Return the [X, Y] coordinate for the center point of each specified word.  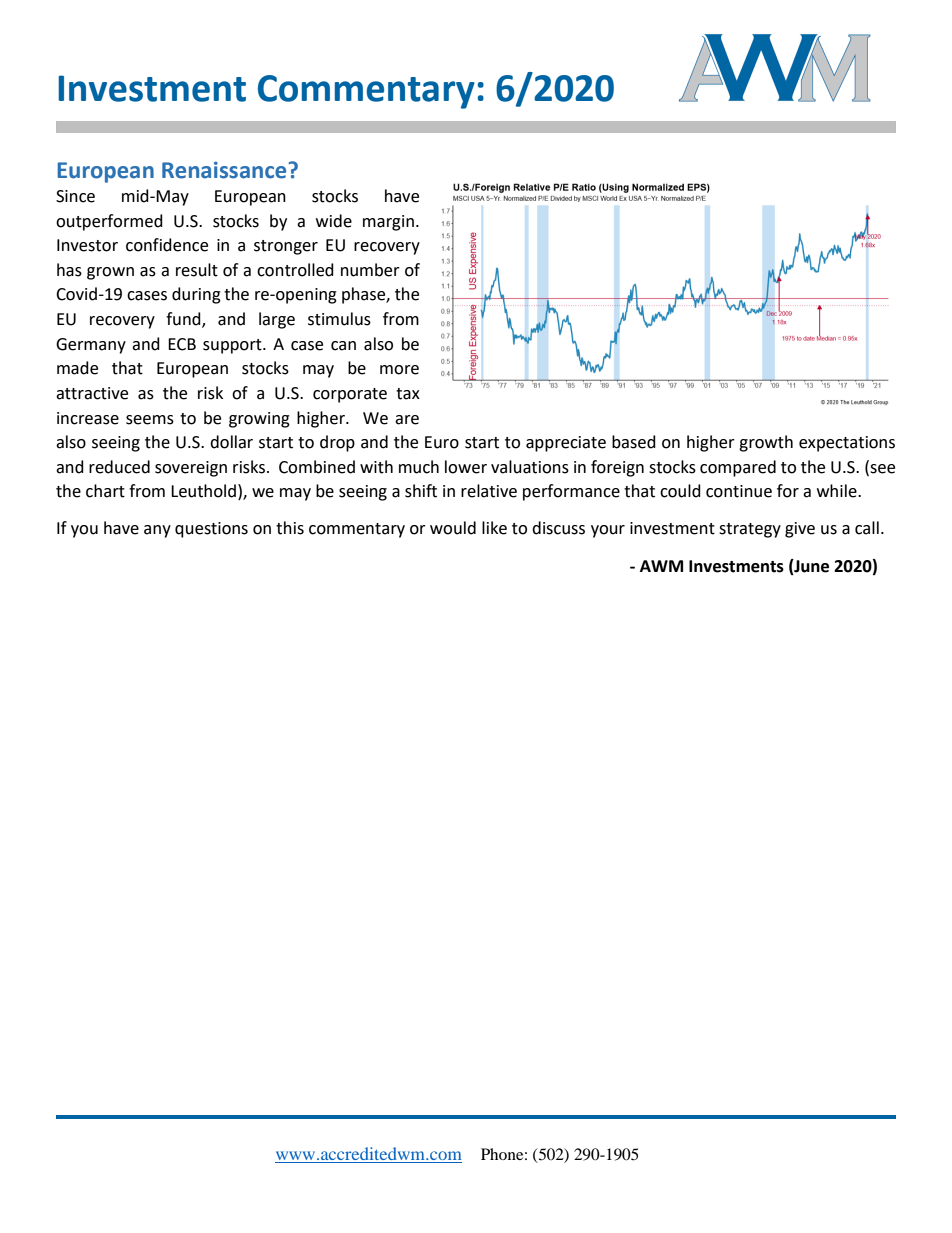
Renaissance [224, 170]
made [77, 368]
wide [334, 221]
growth [766, 443]
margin [388, 223]
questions [211, 530]
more [399, 370]
